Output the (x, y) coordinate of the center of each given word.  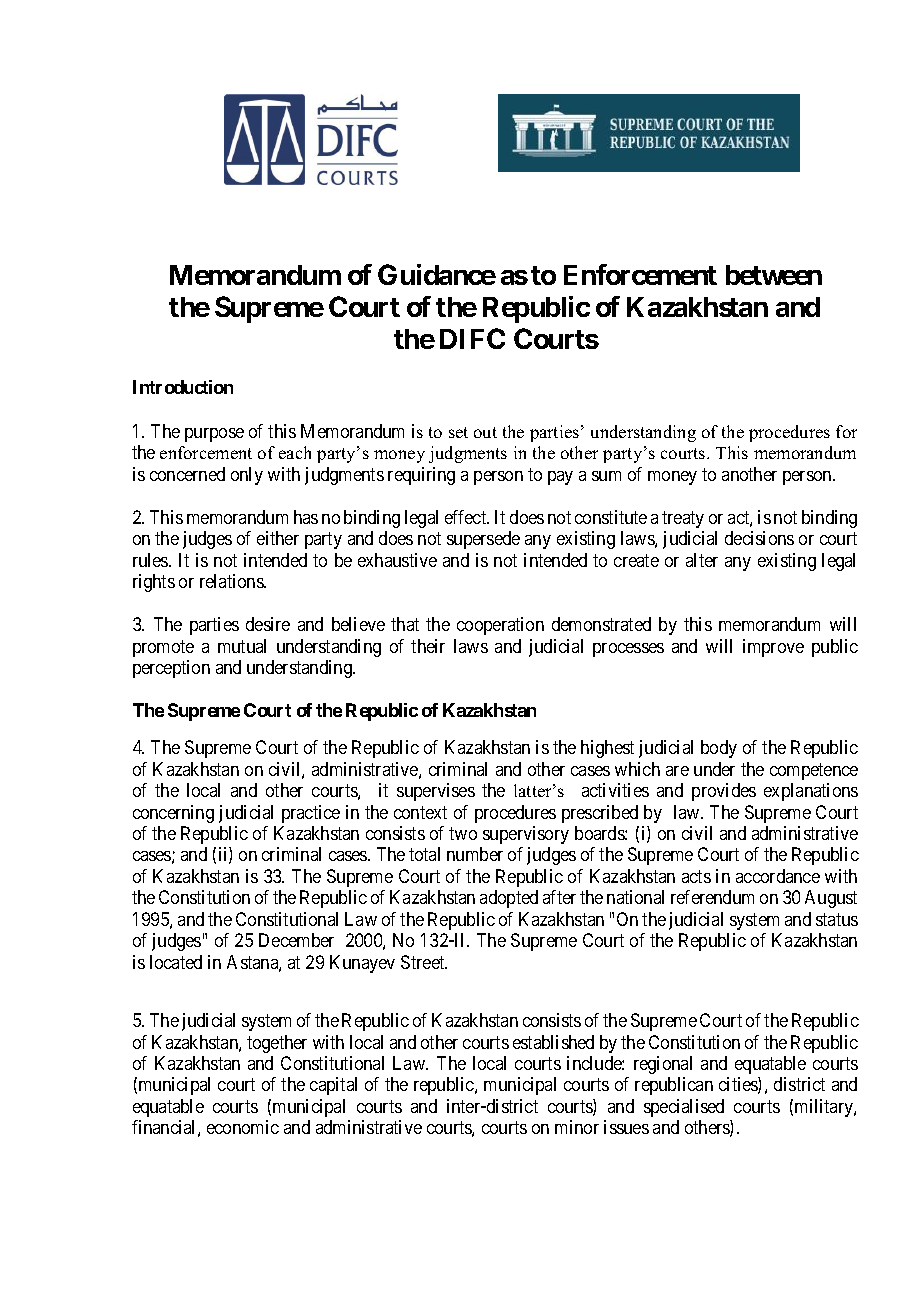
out (485, 432)
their (428, 646)
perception (171, 669)
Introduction (183, 387)
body (719, 749)
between (774, 275)
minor (577, 1127)
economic (243, 1127)
